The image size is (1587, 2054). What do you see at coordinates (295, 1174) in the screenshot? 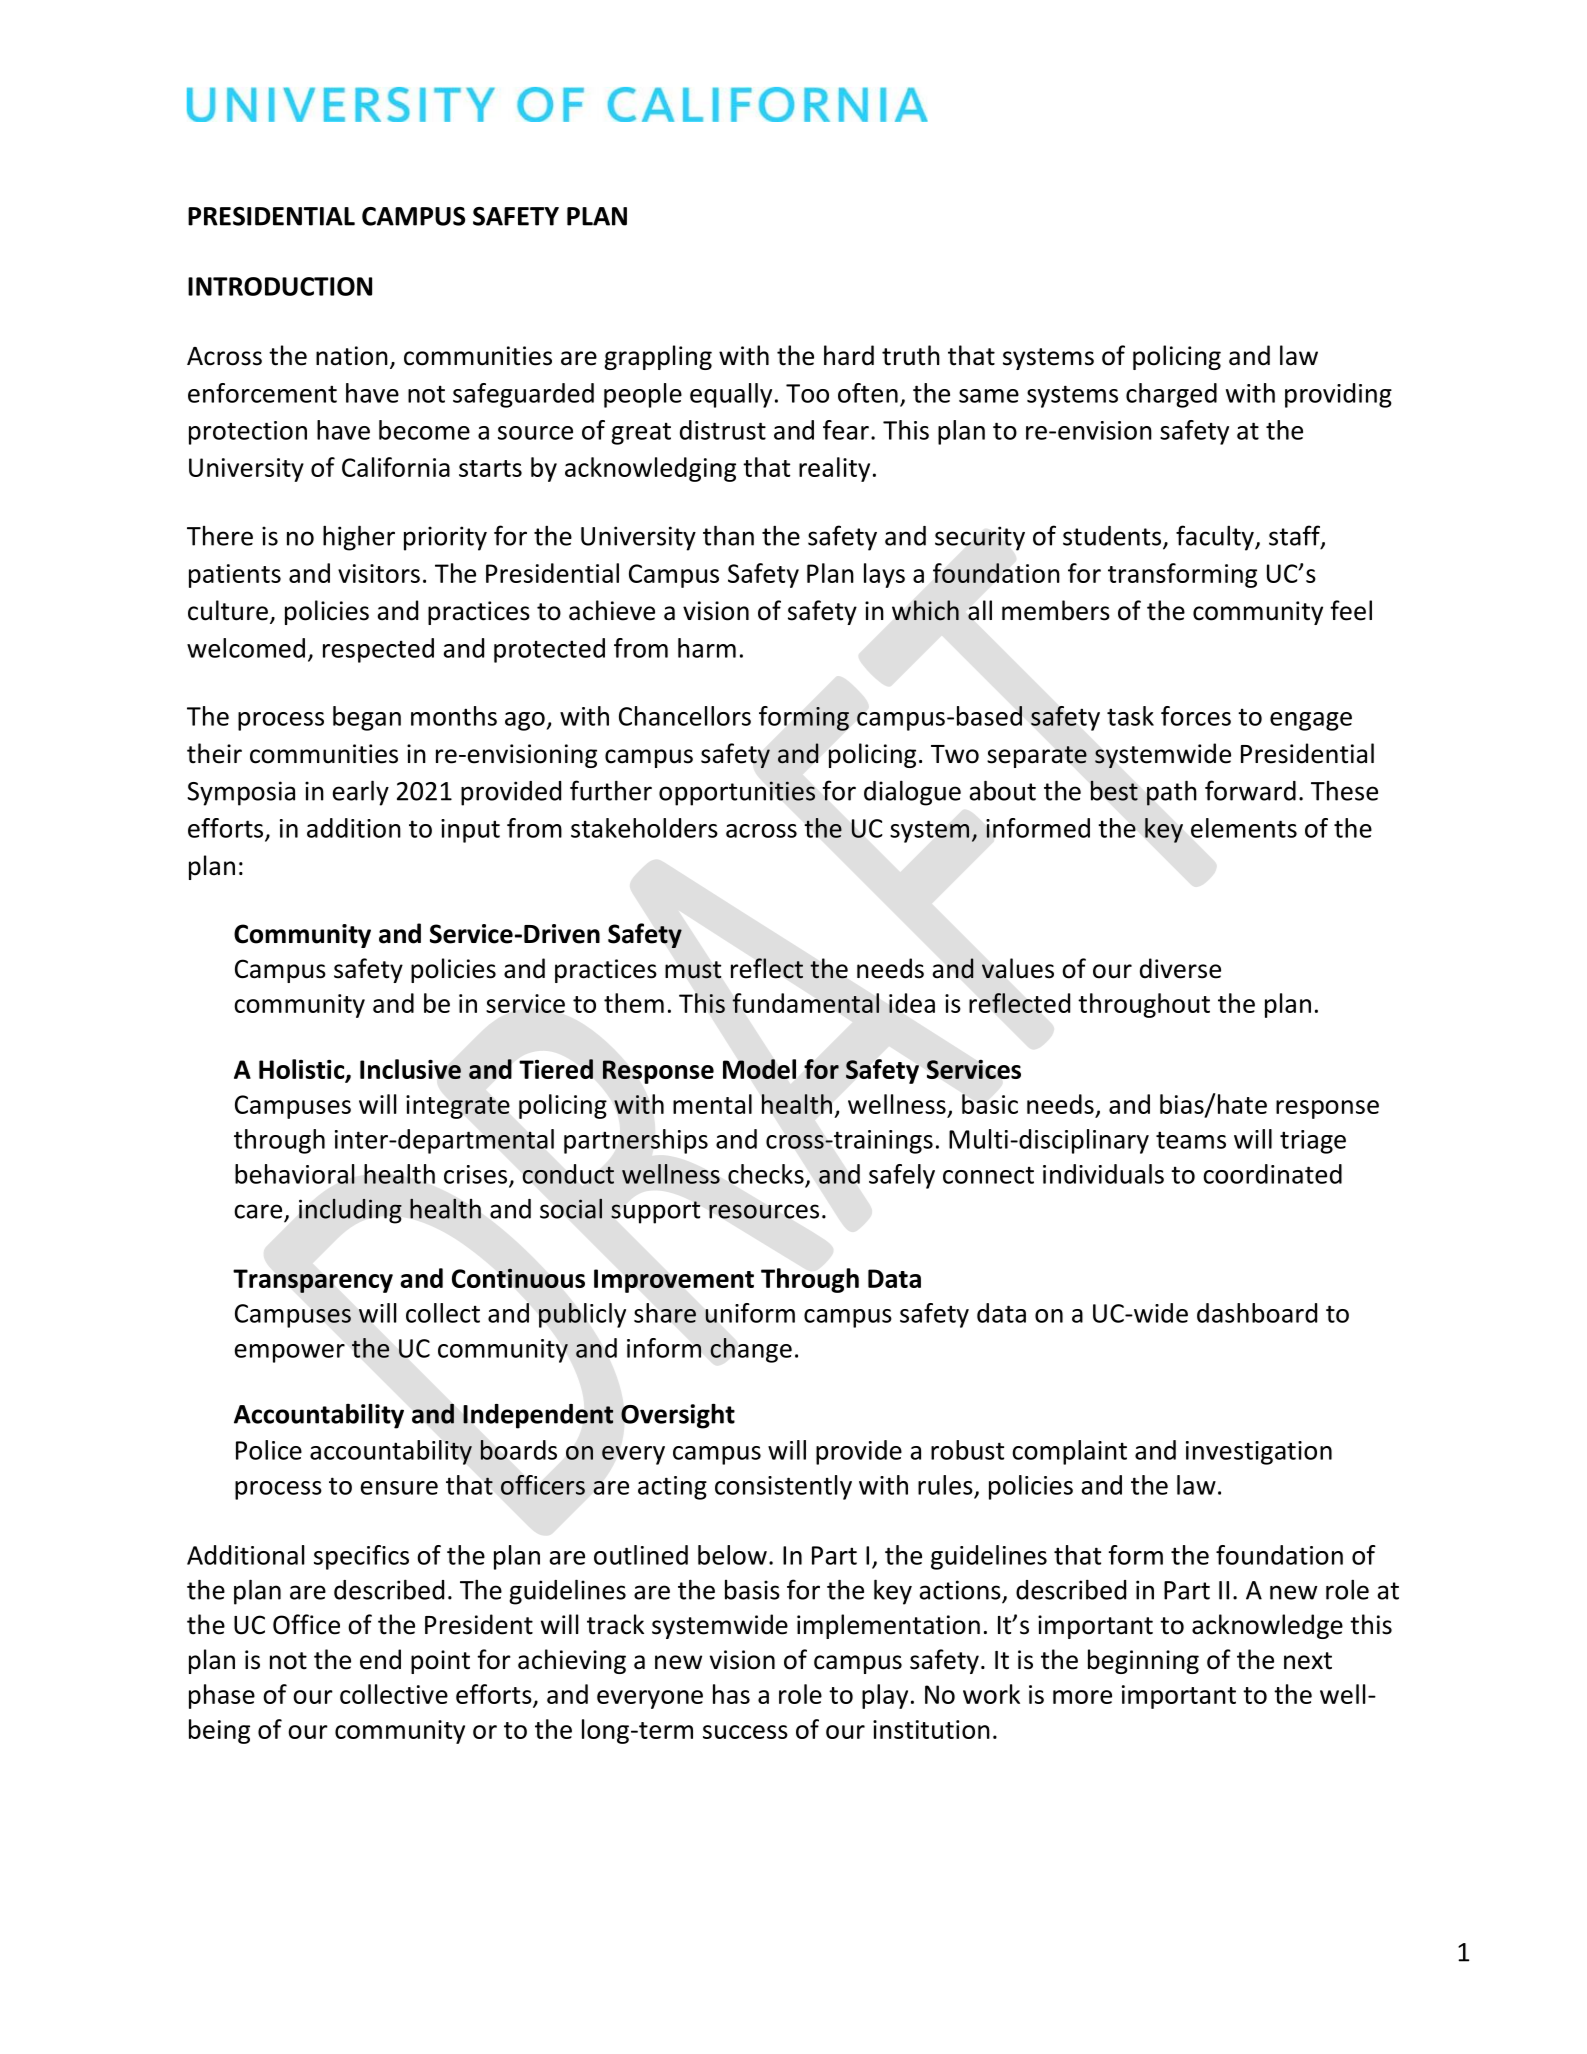
I see `behavioral` at bounding box center [295, 1174].
